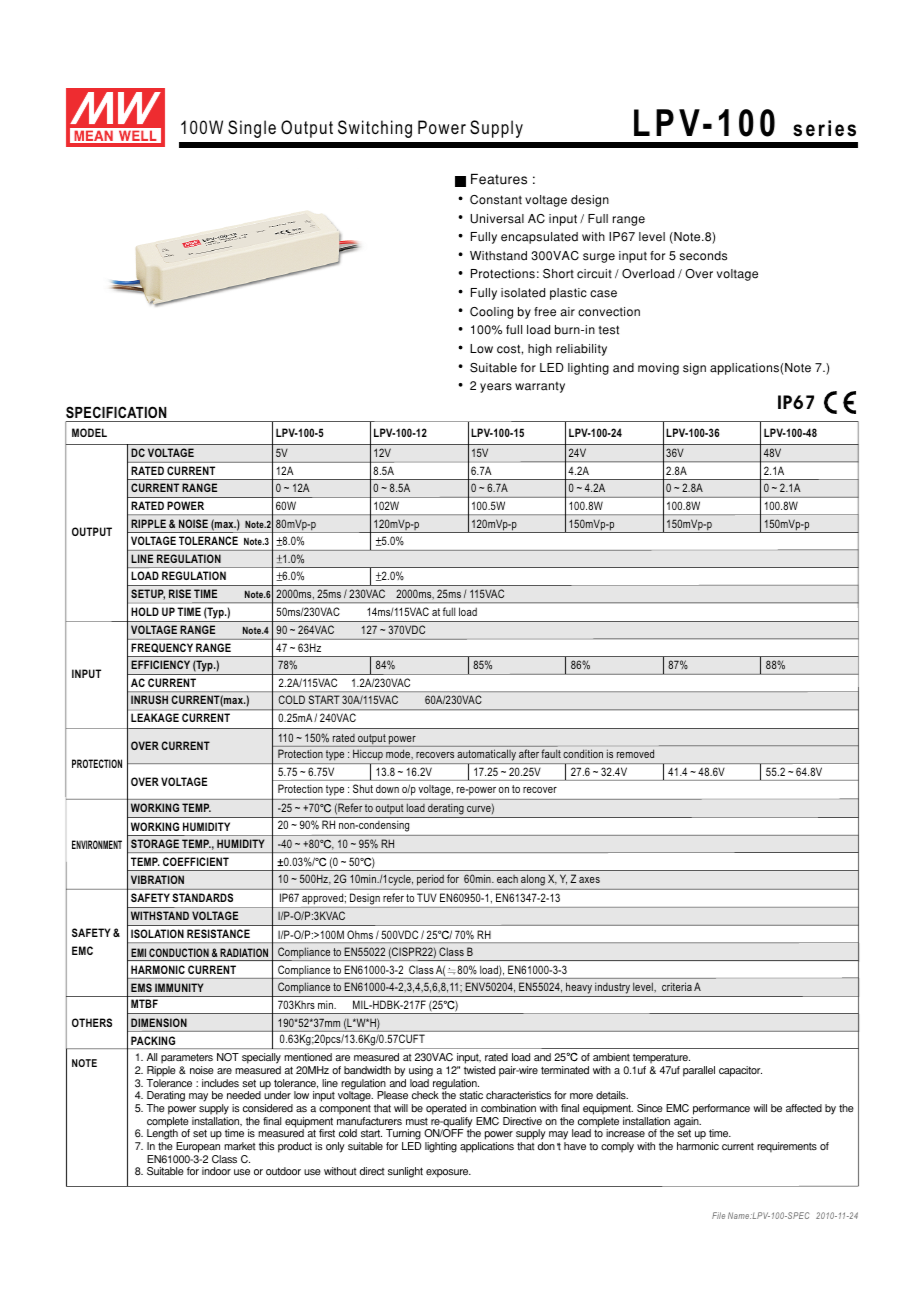 The width and height of the page is (924, 1308). What do you see at coordinates (216, 1171) in the page?
I see `indoor` at bounding box center [216, 1171].
